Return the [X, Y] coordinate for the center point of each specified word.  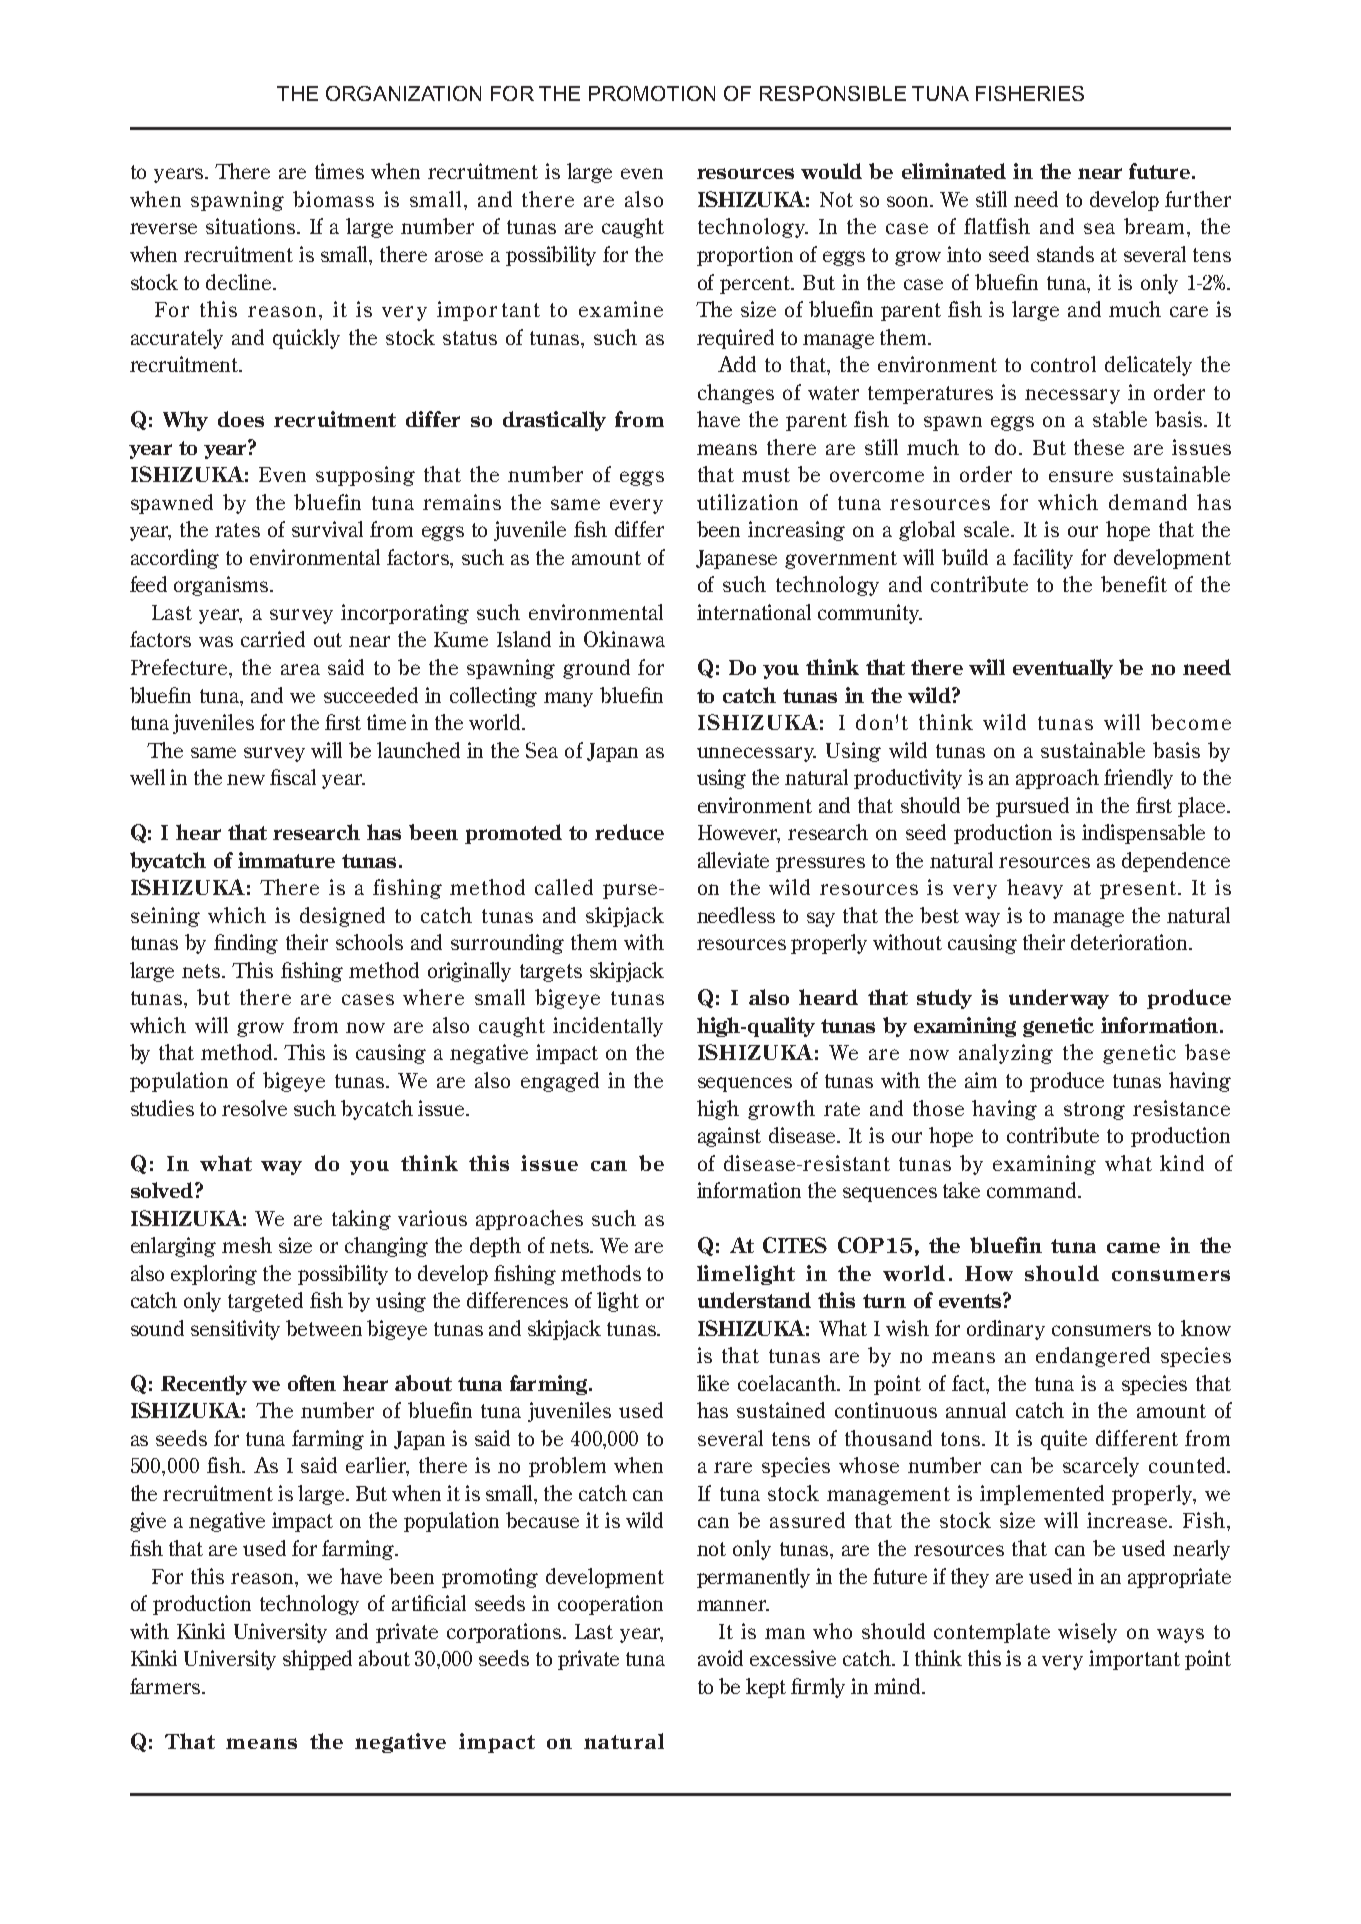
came [1133, 1247]
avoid [720, 1658]
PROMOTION [652, 93]
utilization [747, 502]
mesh [247, 1245]
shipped [317, 1660]
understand [754, 1300]
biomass [333, 199]
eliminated [954, 171]
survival [327, 529]
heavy [1035, 889]
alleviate [733, 860]
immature [286, 860]
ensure [1081, 476]
